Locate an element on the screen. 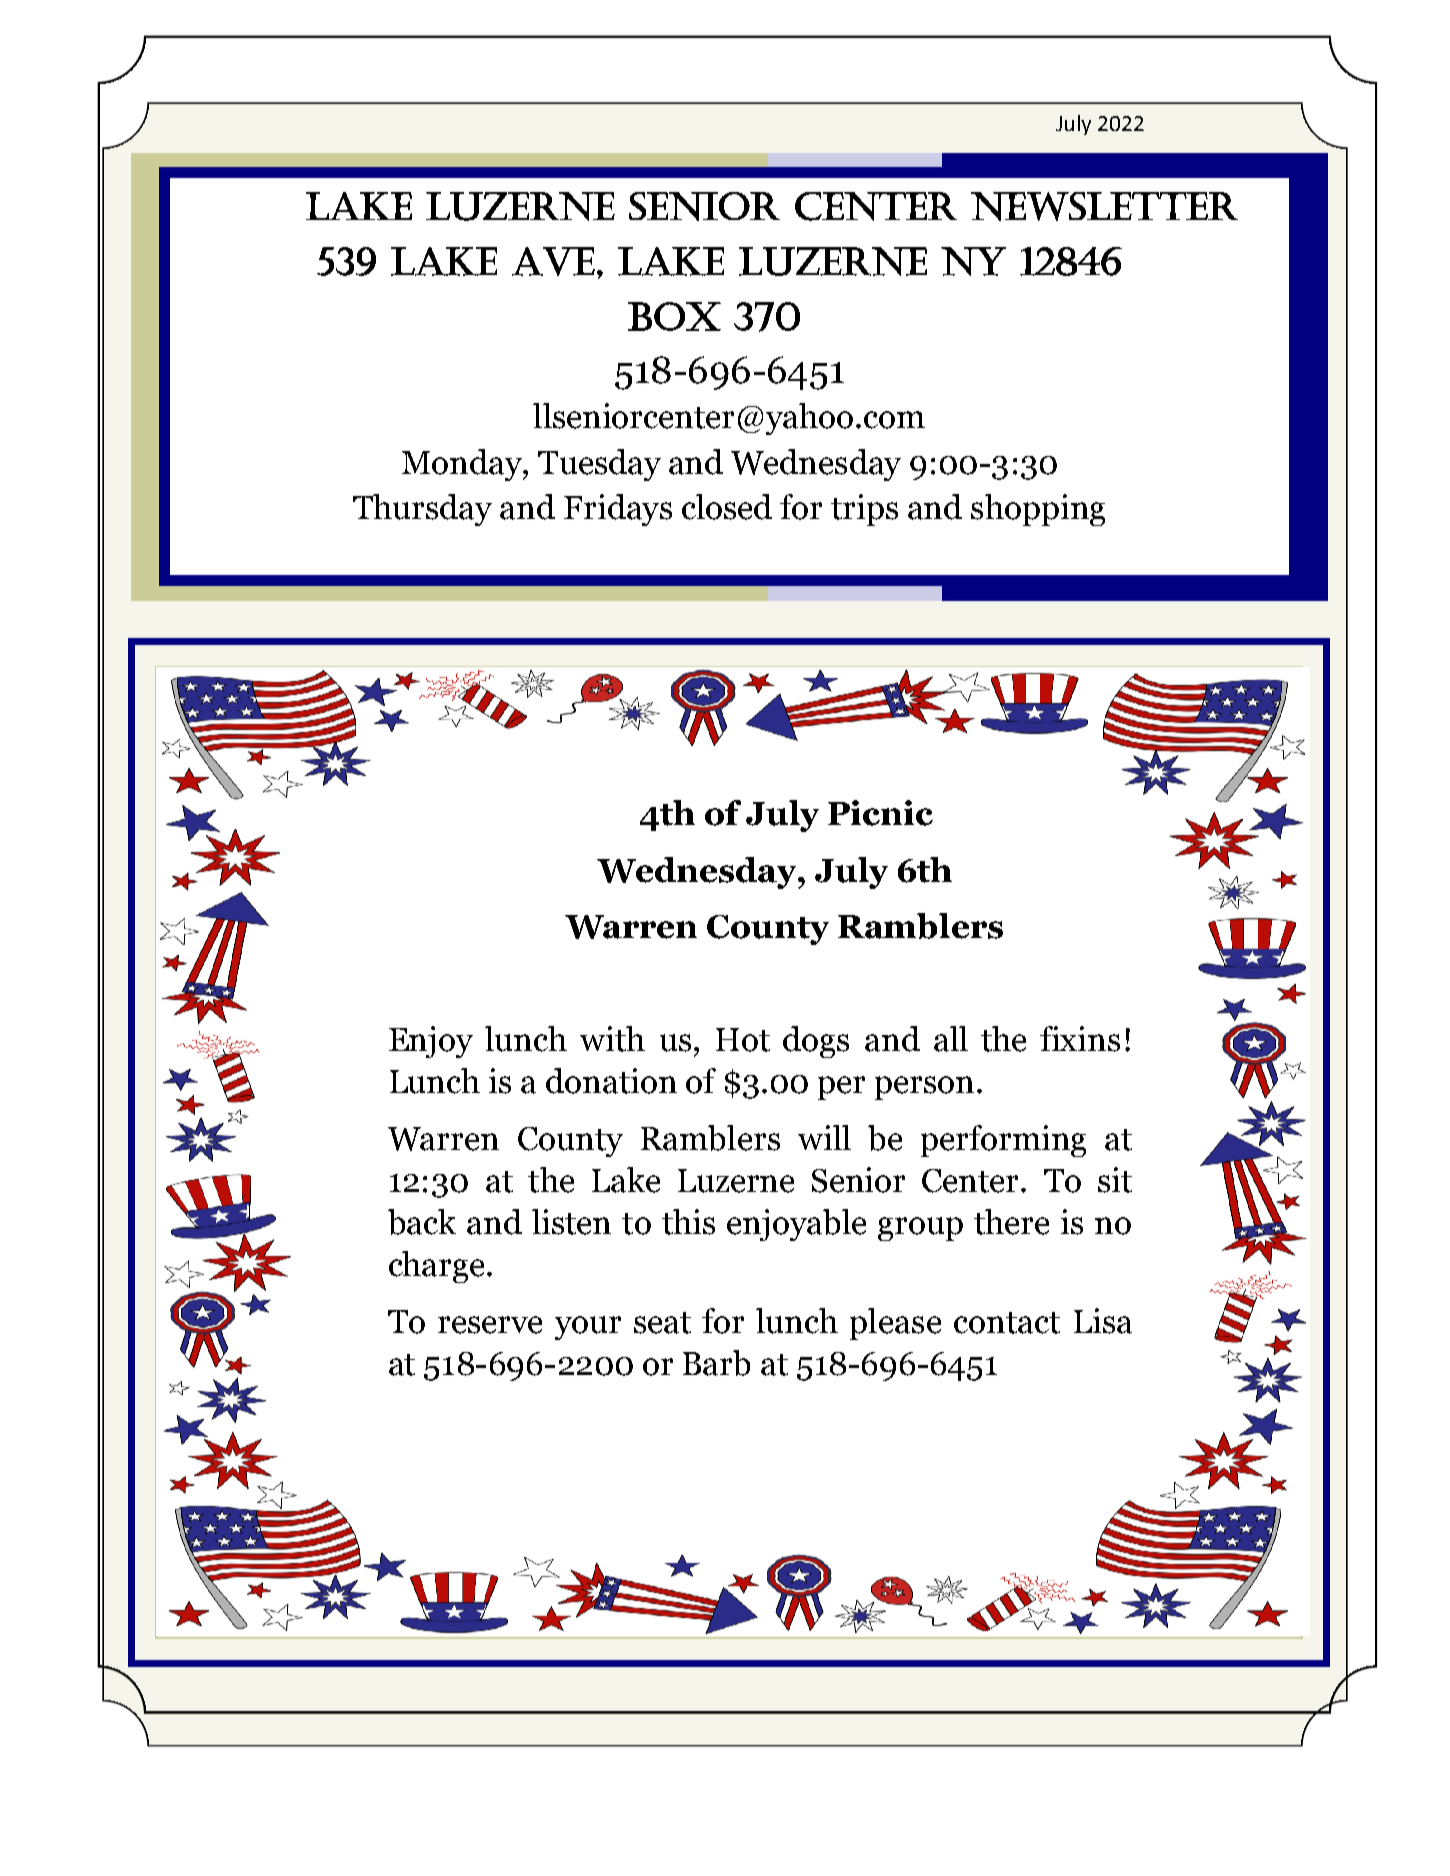 The height and width of the screenshot is (1876, 1450). Box is located at coordinates (674, 316).
